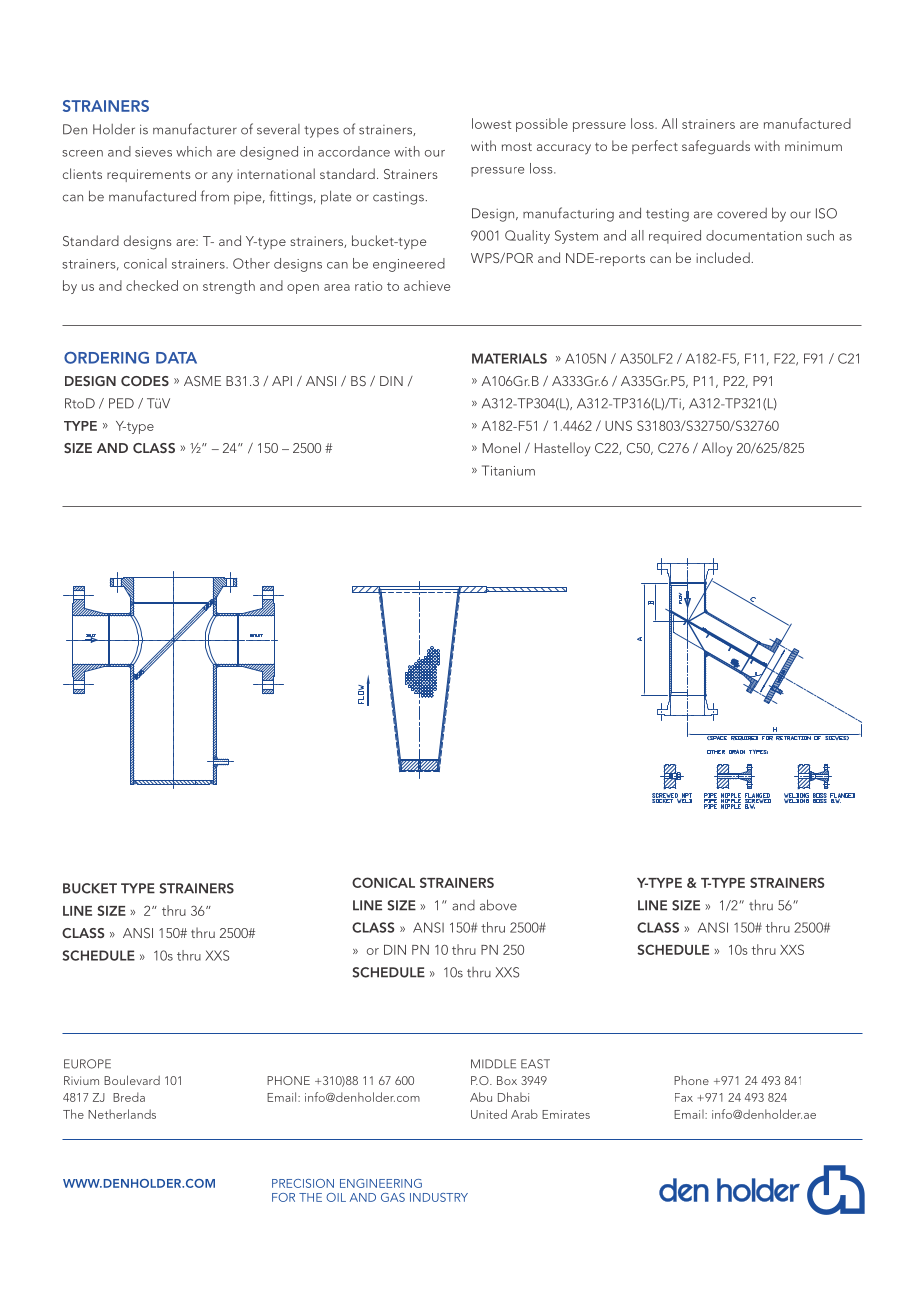 This screenshot has height=1308, width=924. I want to click on CODES, so click(145, 381).
